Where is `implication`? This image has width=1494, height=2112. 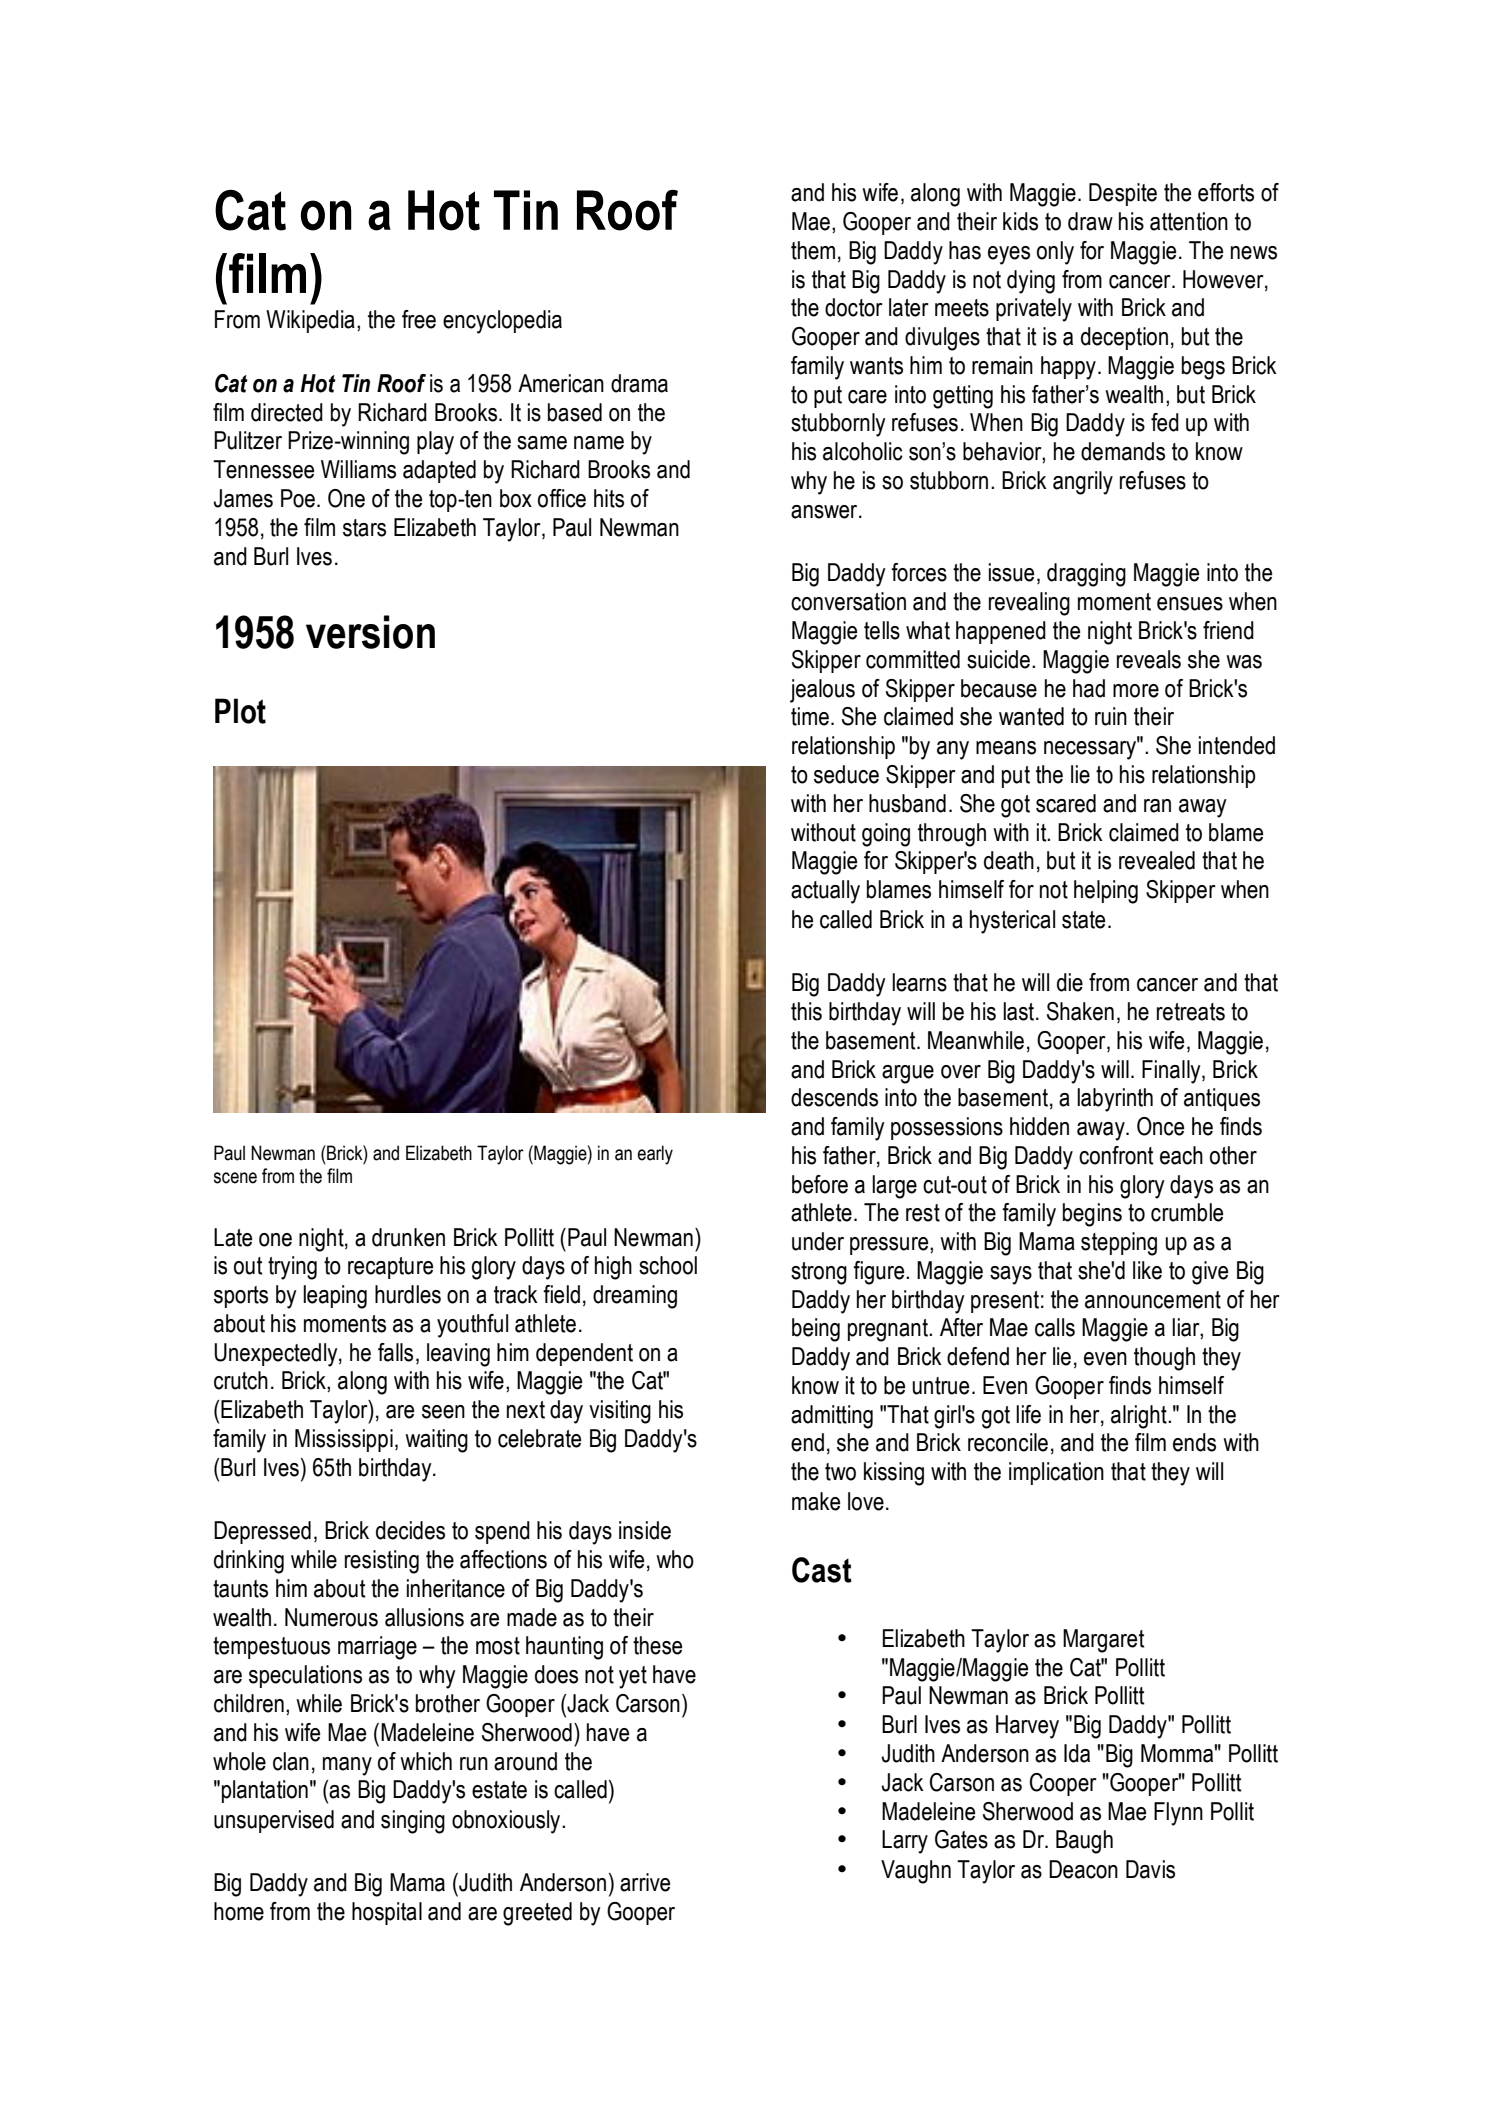 implication is located at coordinates (1056, 1473).
